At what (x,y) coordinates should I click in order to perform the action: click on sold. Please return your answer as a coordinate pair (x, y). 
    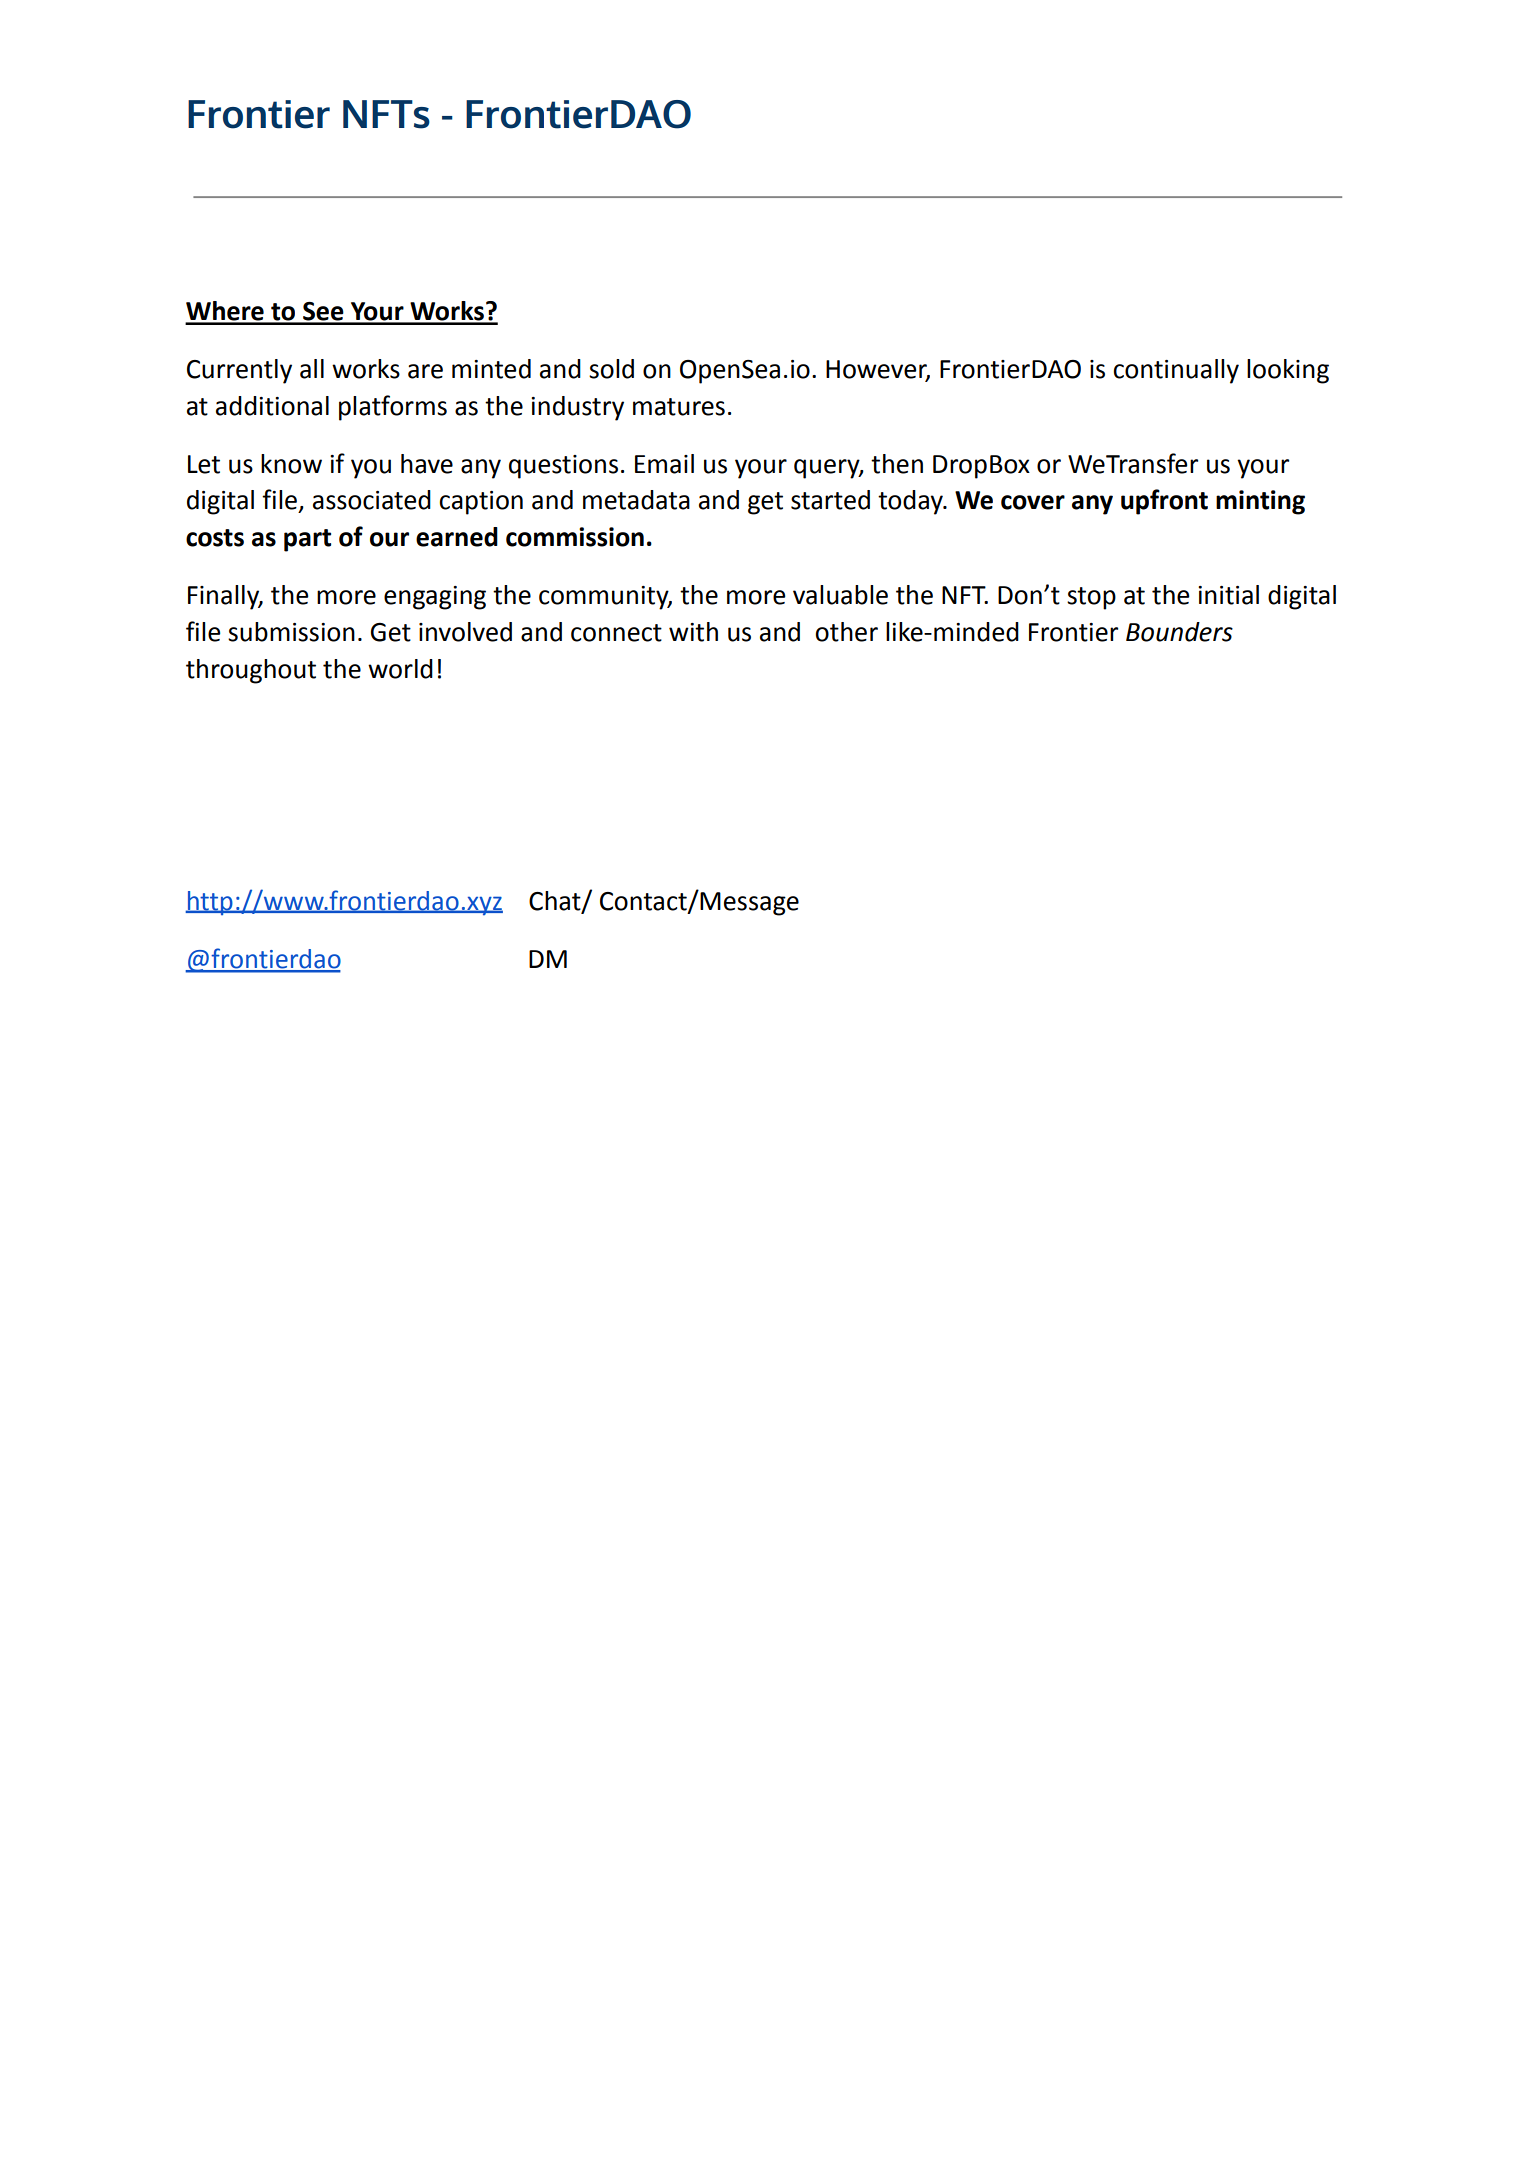
    Looking at the image, I should click on (611, 369).
